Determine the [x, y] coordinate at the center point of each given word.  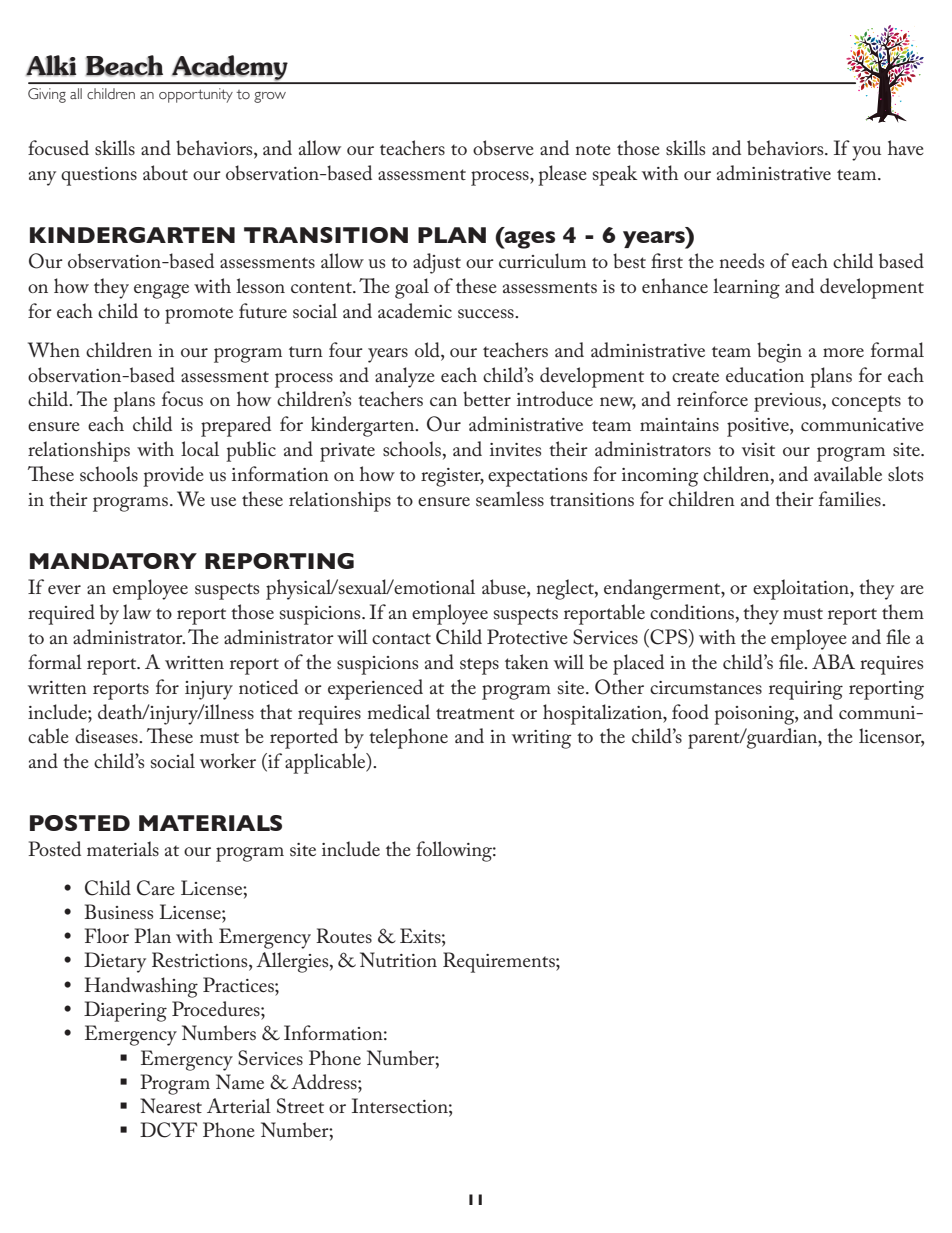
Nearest [171, 1106]
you [866, 153]
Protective [527, 636]
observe [503, 148]
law [137, 611]
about [165, 172]
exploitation [802, 589]
